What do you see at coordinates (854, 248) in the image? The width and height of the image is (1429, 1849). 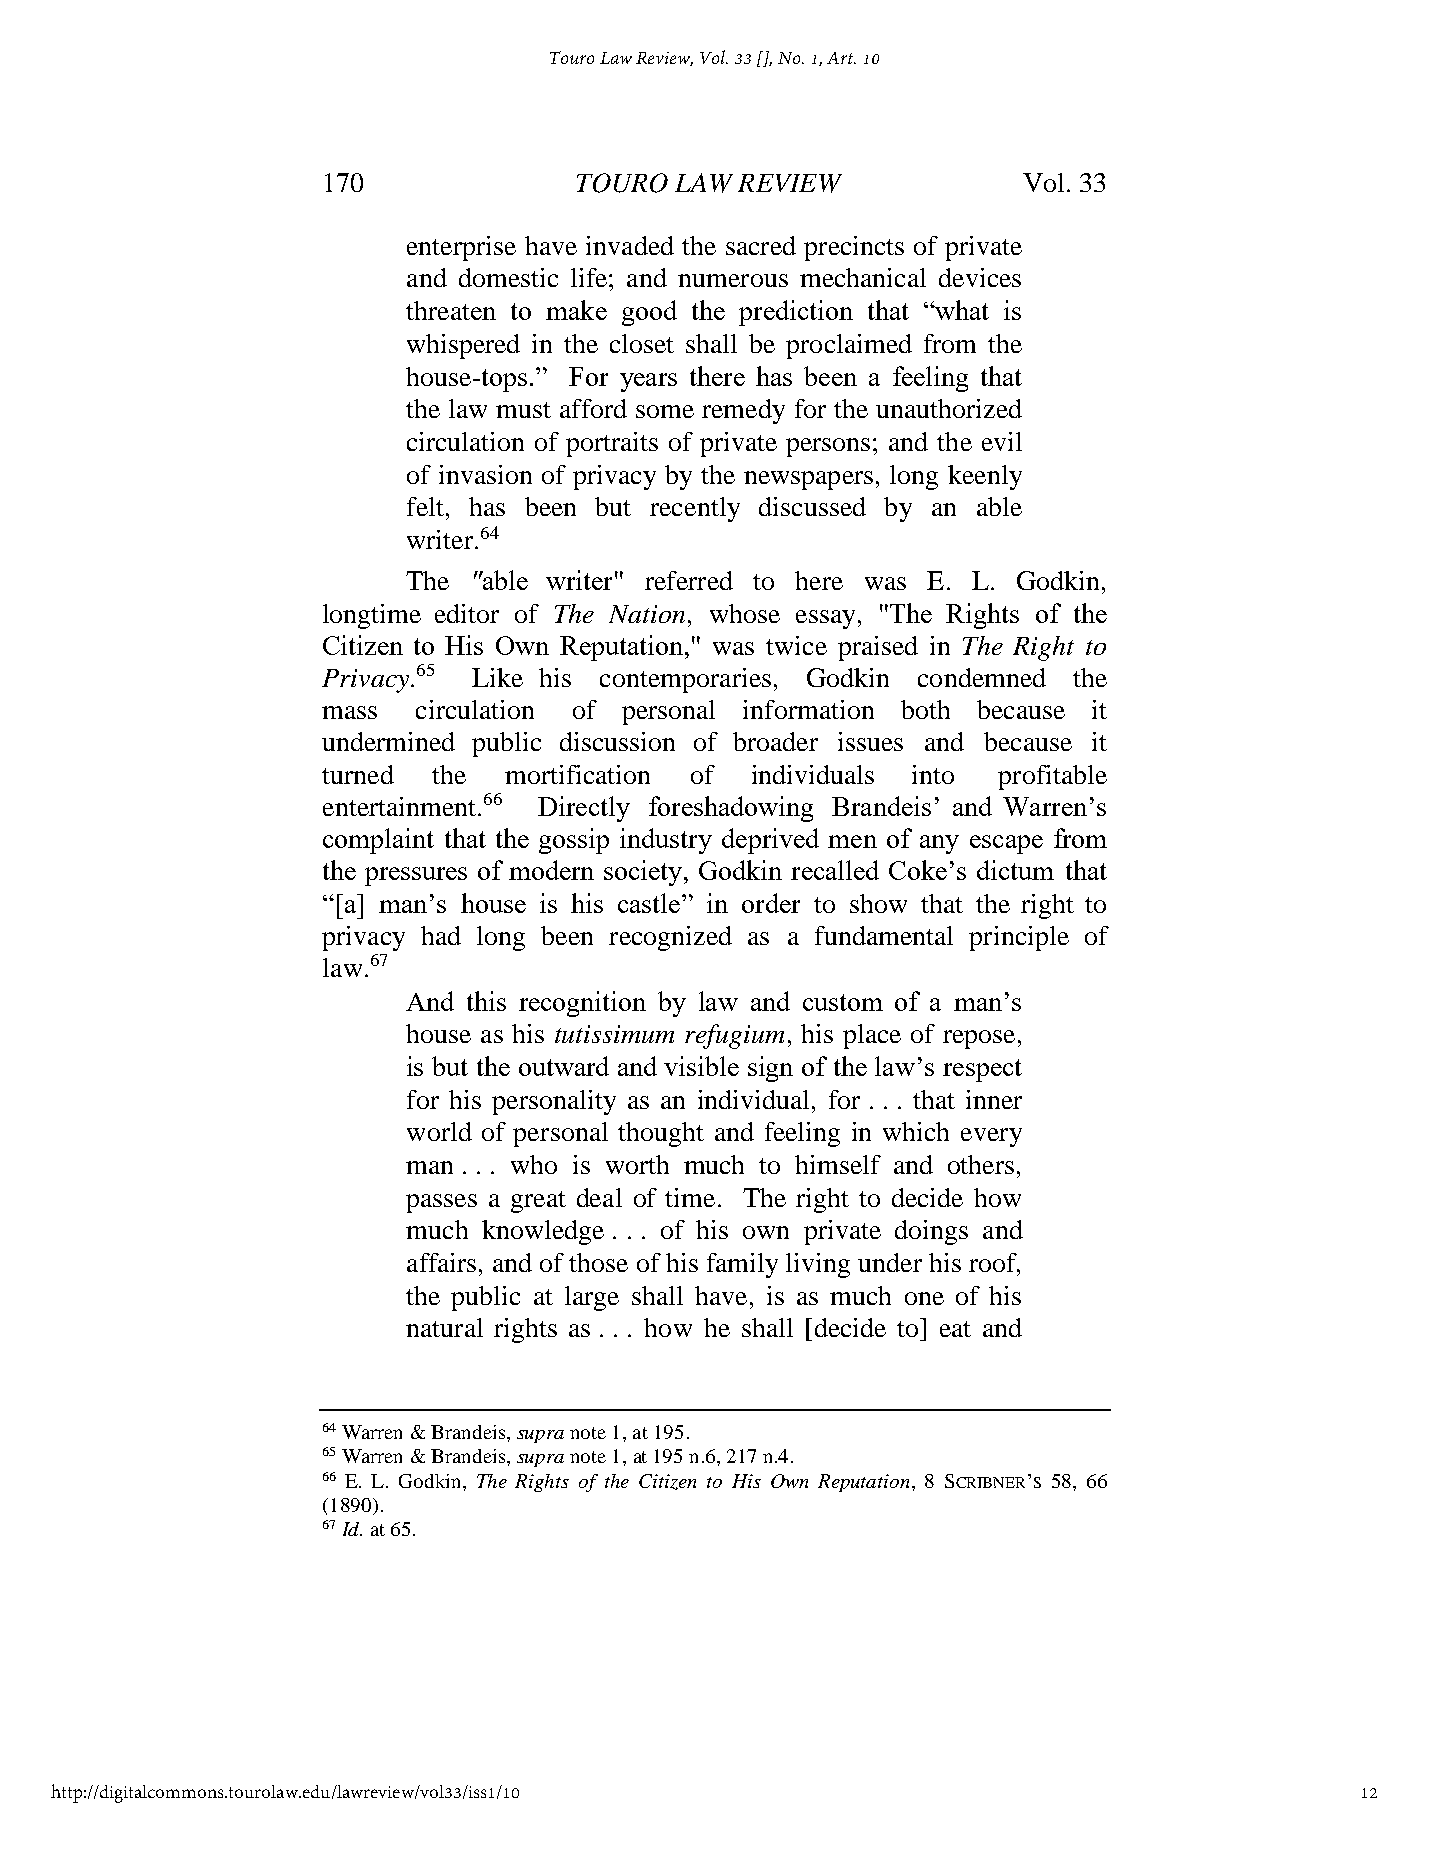 I see `precincts` at bounding box center [854, 248].
